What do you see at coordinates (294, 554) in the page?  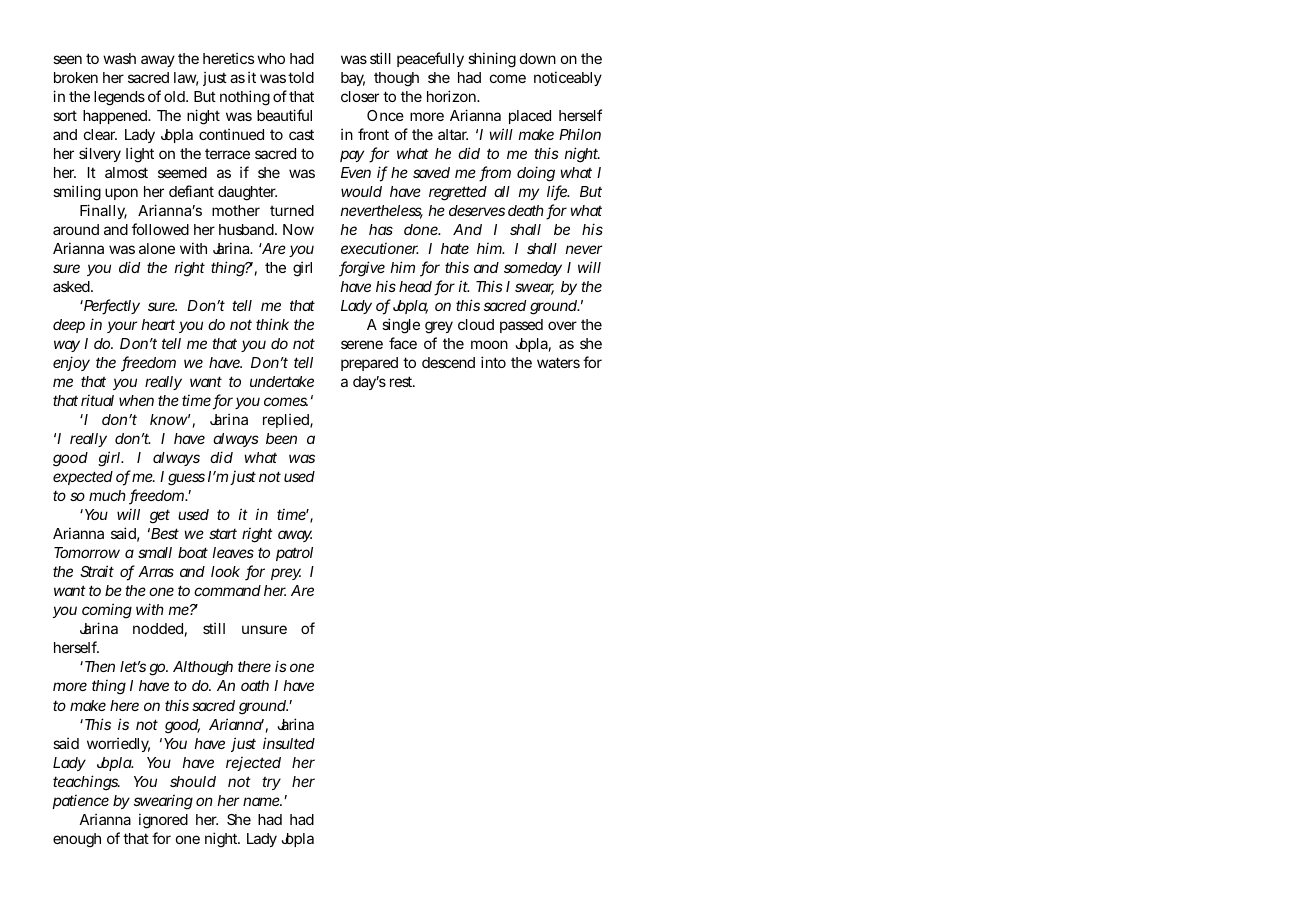 I see `patrol` at bounding box center [294, 554].
